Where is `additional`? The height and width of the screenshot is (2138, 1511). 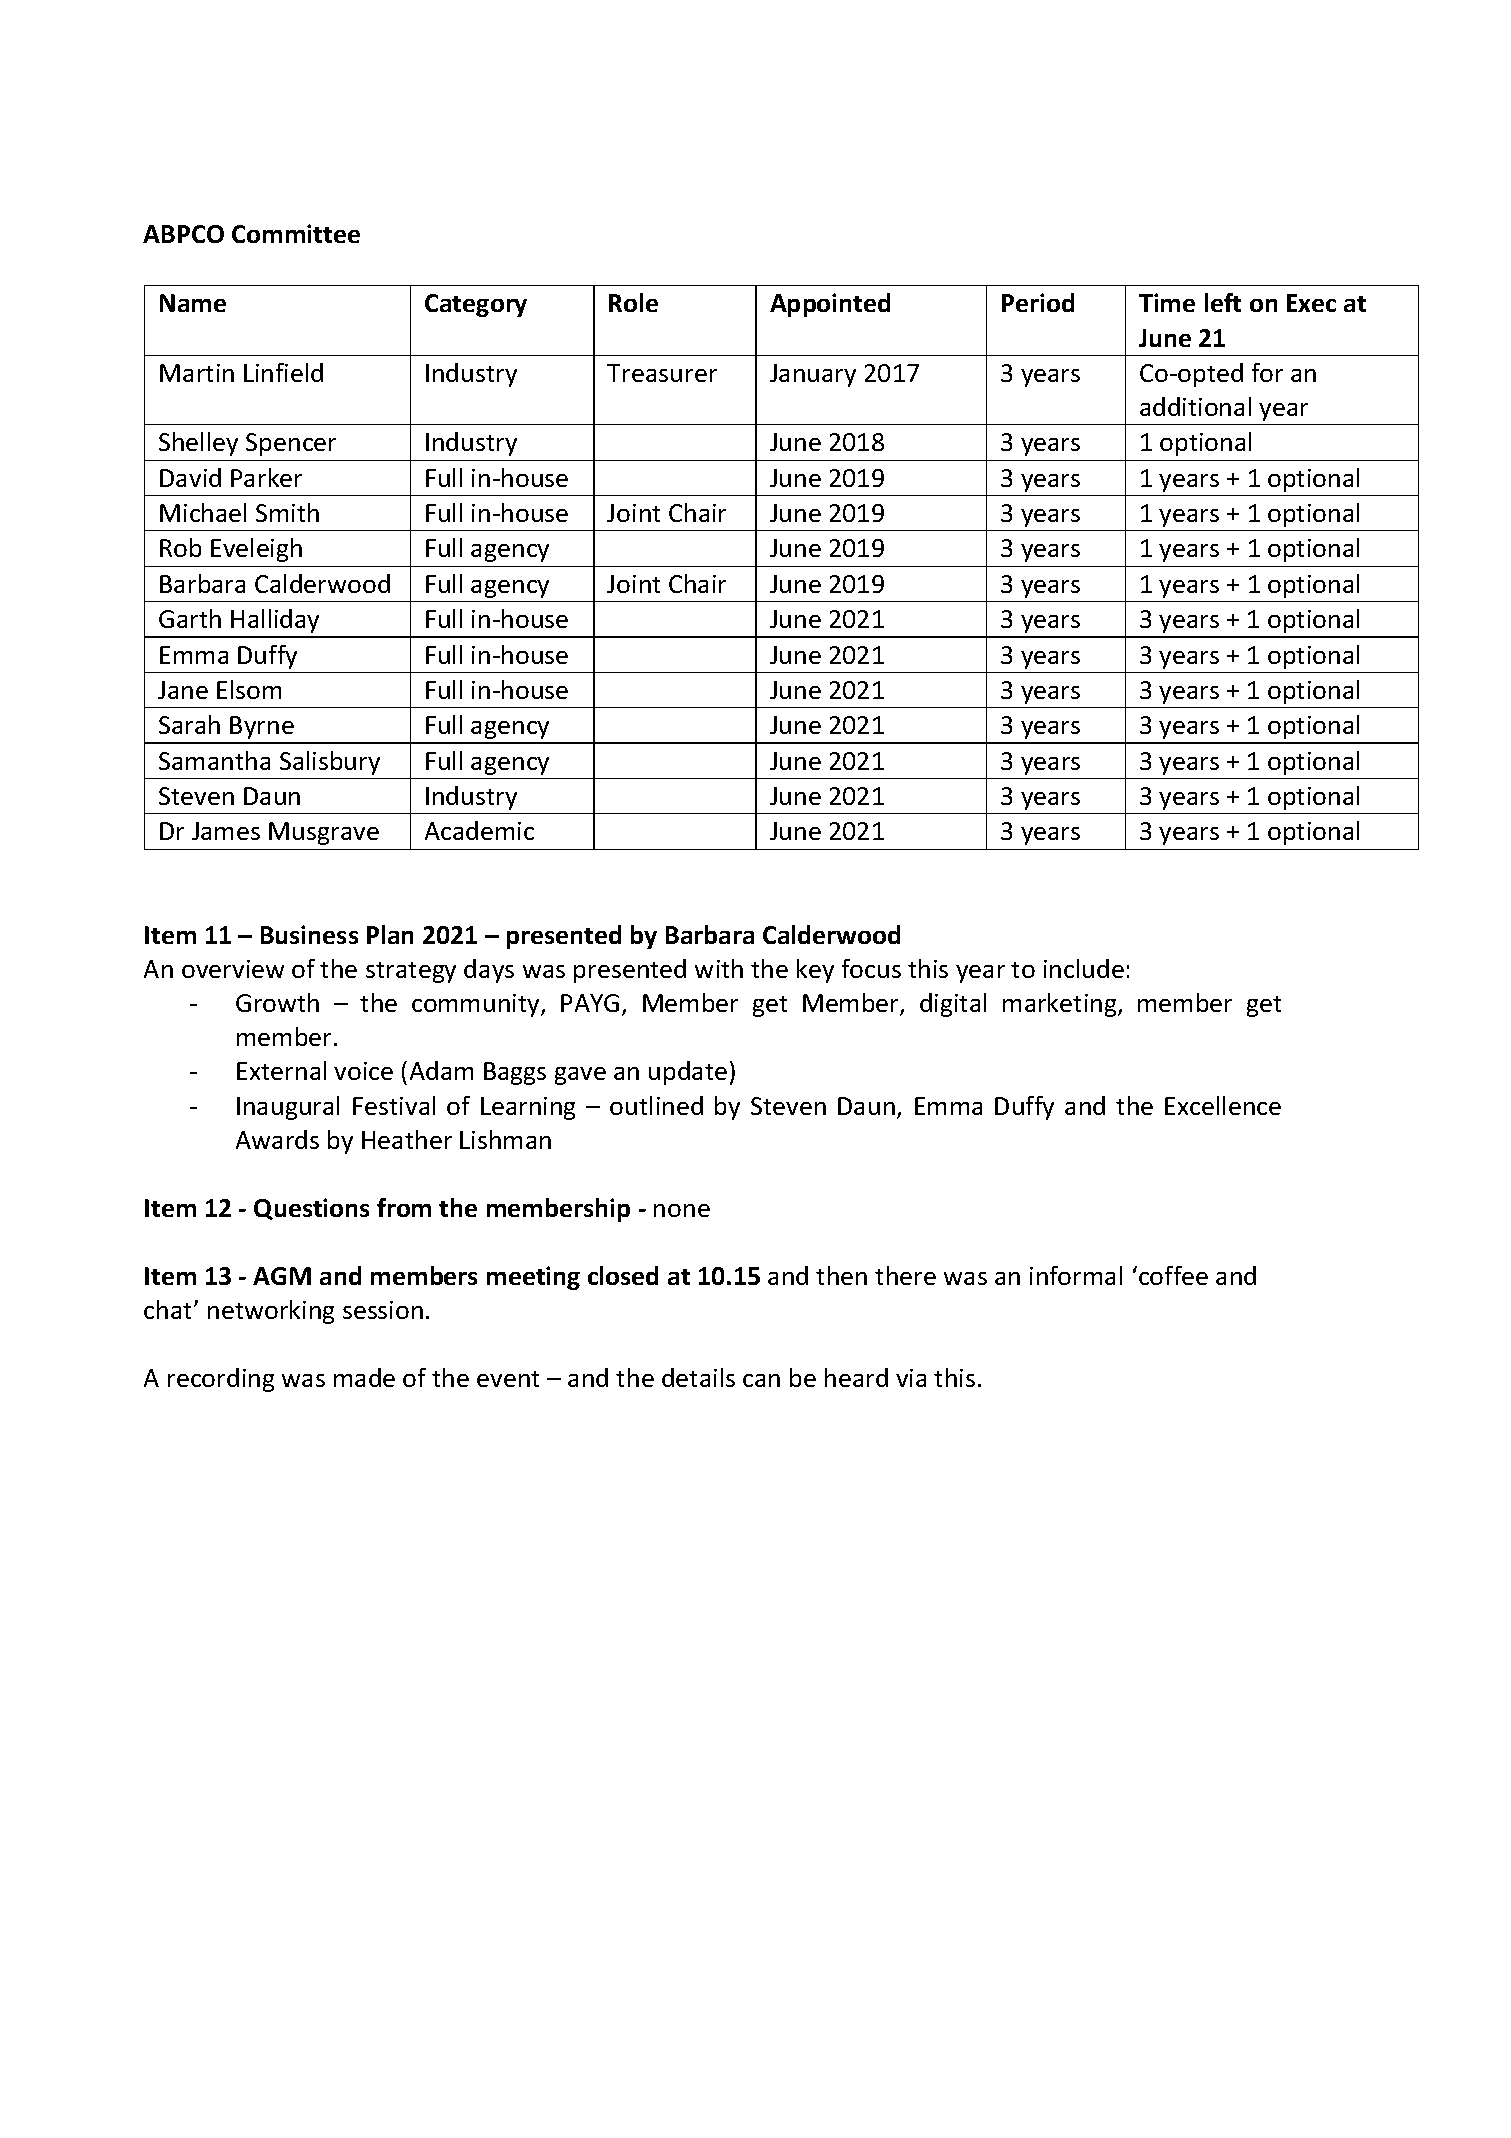 additional is located at coordinates (1195, 406).
